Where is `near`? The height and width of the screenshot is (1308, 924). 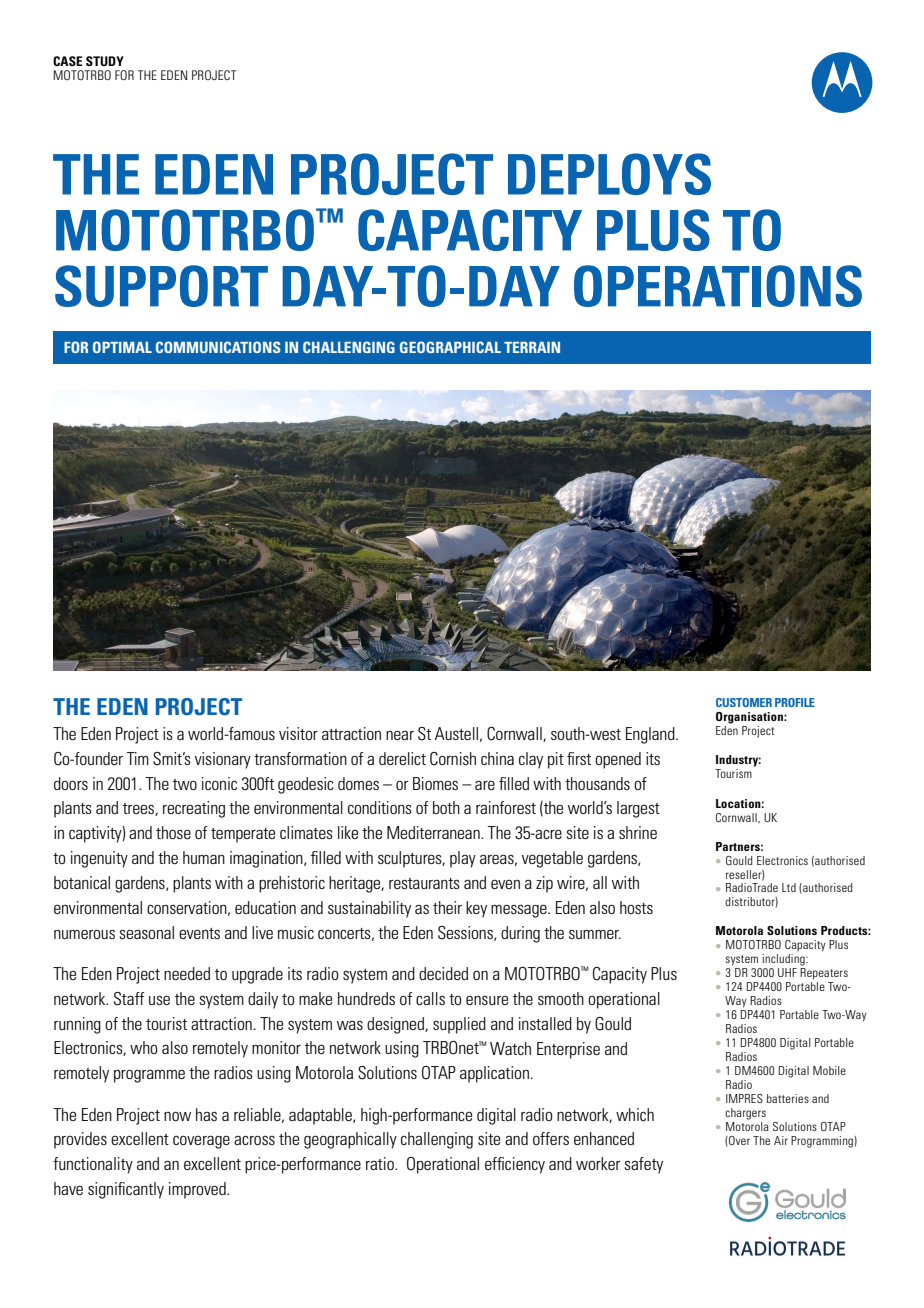 near is located at coordinates (400, 735).
